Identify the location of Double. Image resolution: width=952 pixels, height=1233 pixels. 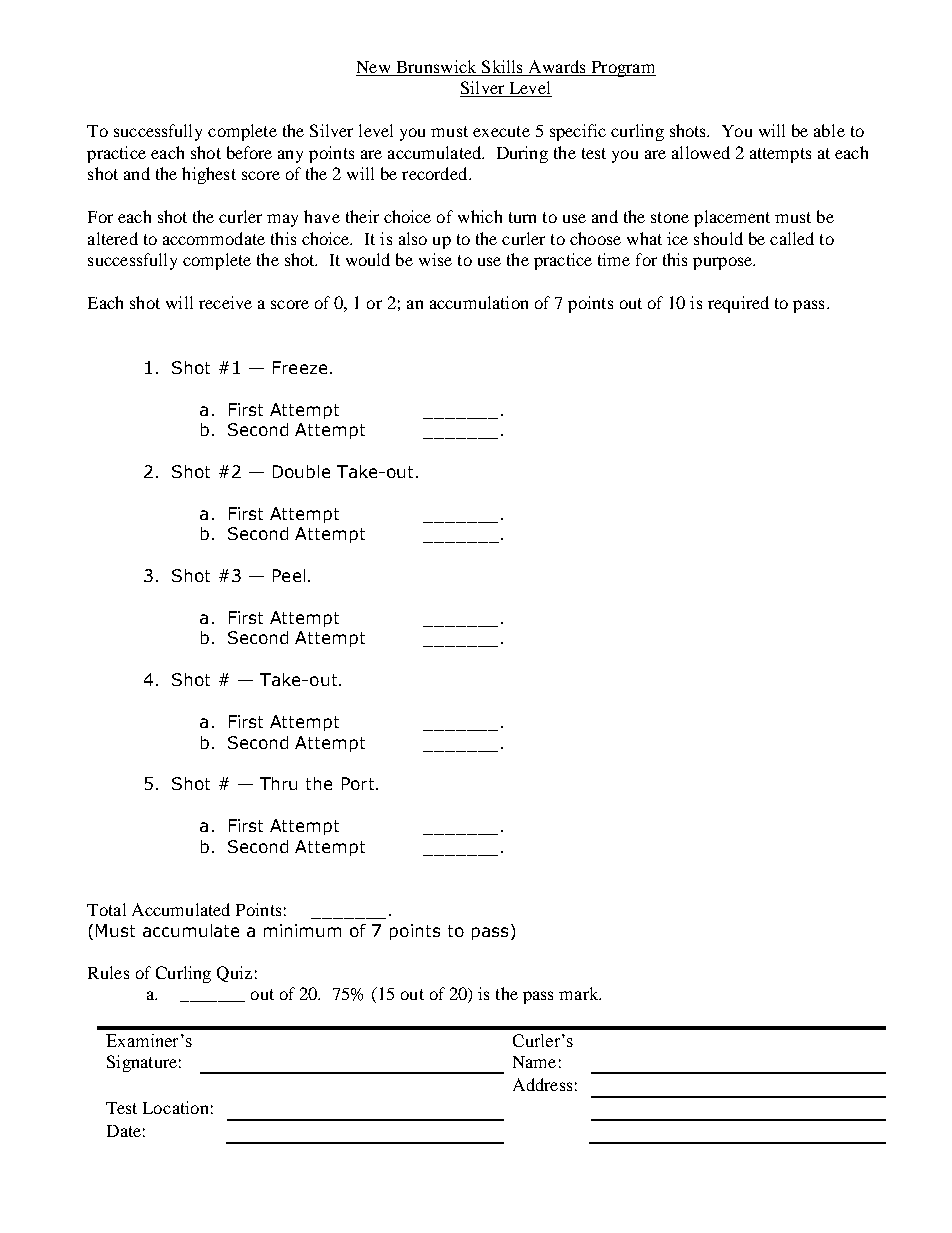
(301, 471).
